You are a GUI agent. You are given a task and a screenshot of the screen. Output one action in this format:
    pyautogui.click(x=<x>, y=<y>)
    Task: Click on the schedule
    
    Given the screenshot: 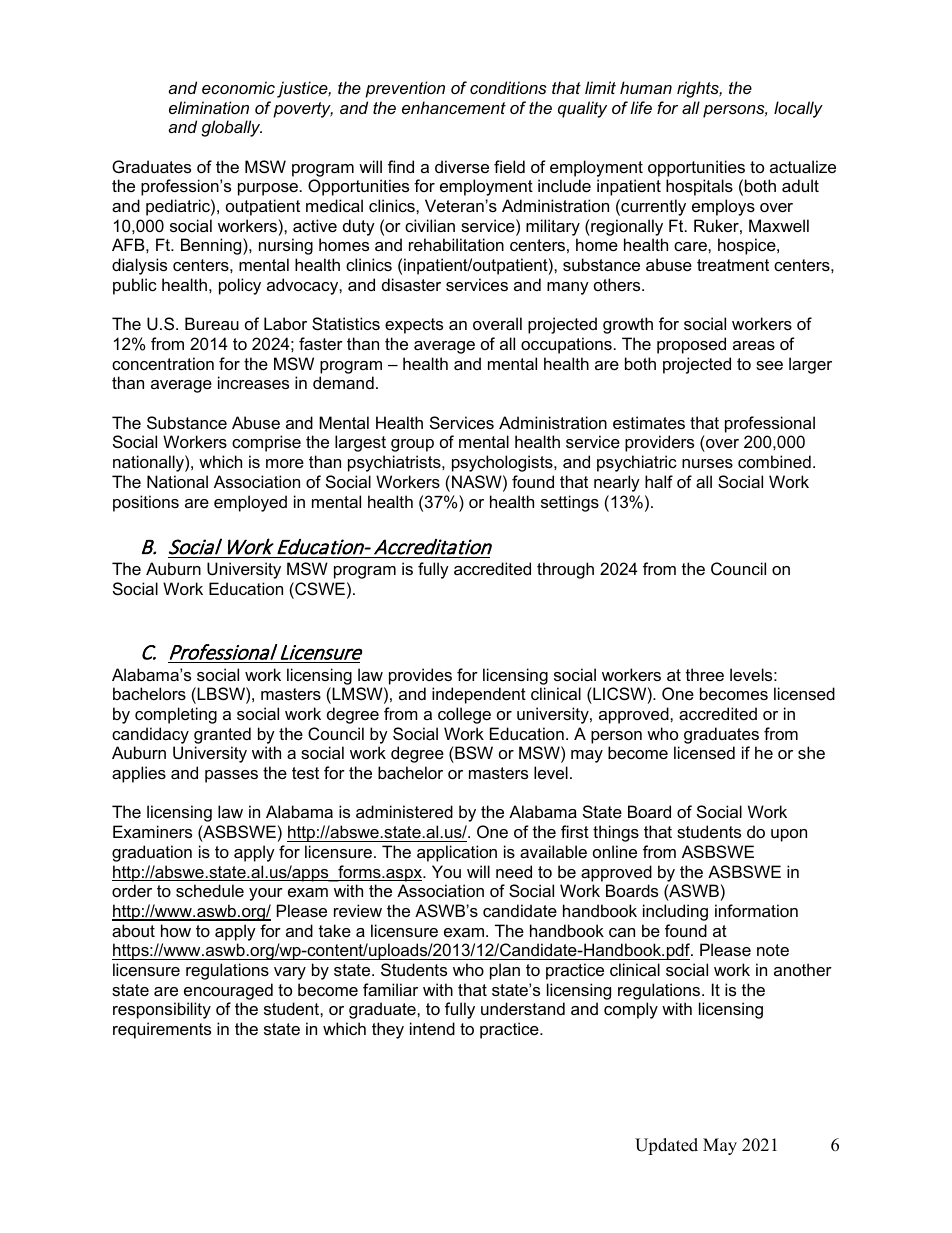 What is the action you would take?
    pyautogui.click(x=210, y=890)
